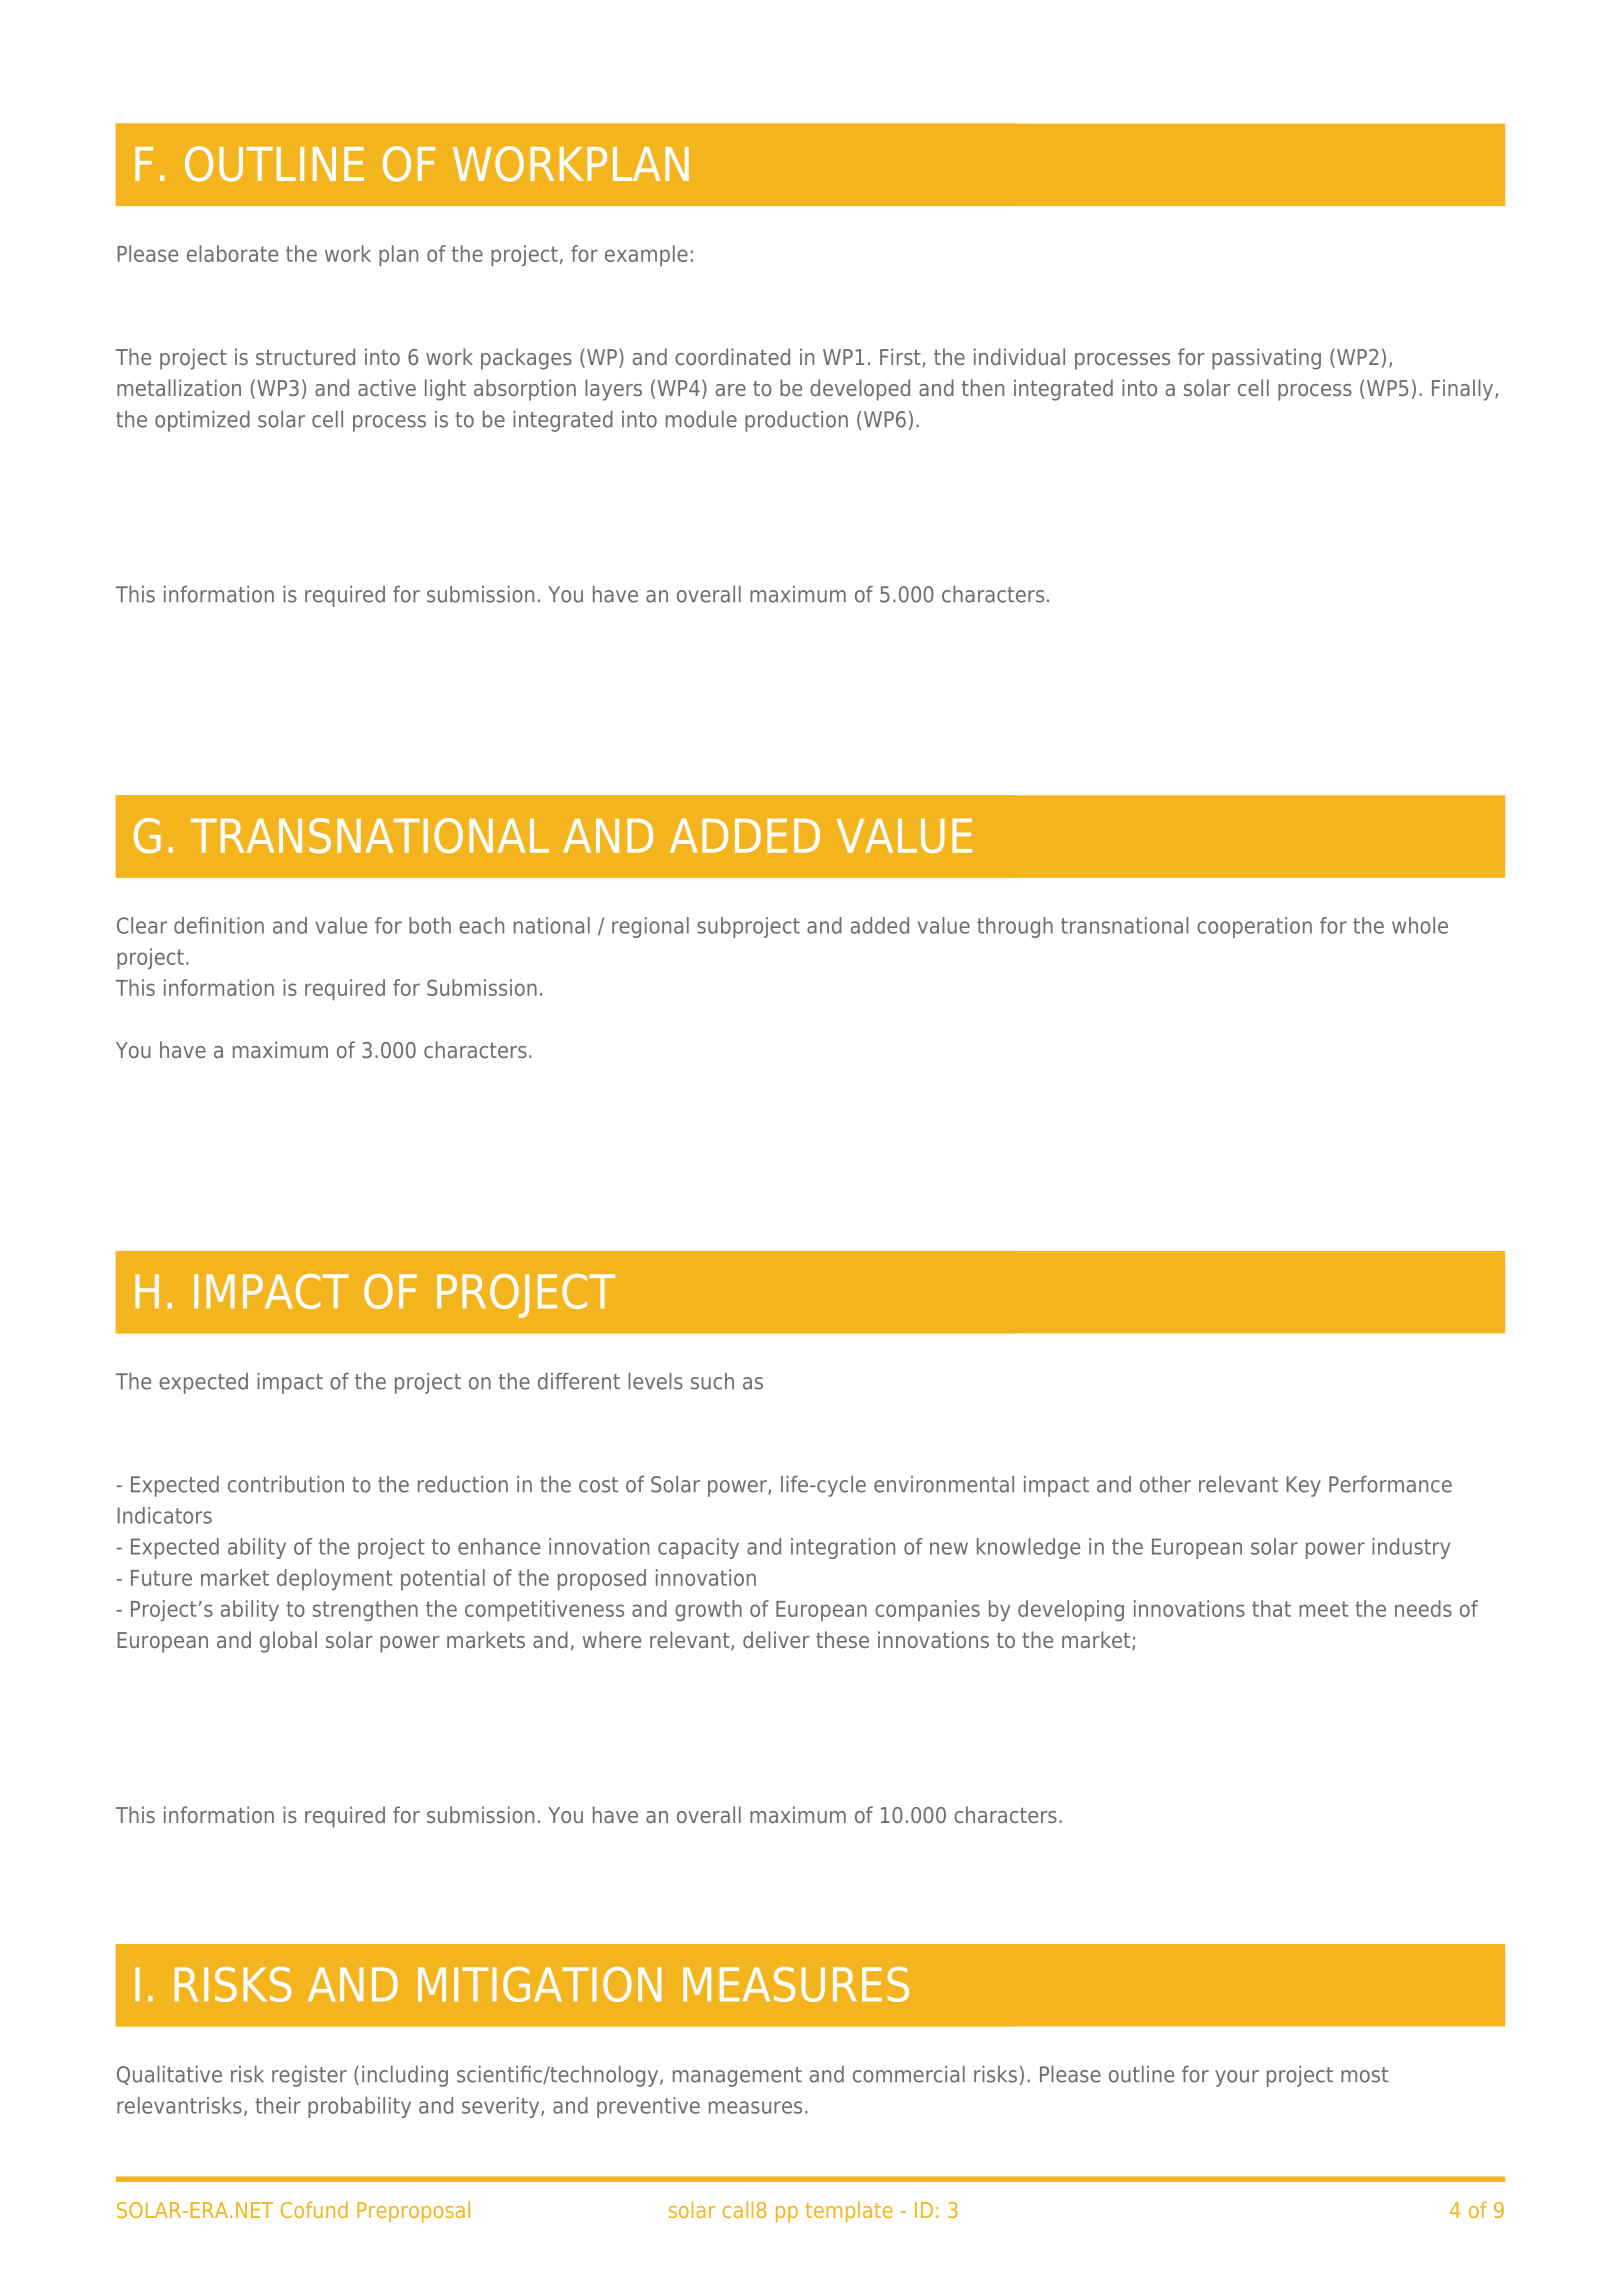 This screenshot has height=2293, width=1621. Describe the element at coordinates (1266, 359) in the screenshot. I see `passivating` at that location.
